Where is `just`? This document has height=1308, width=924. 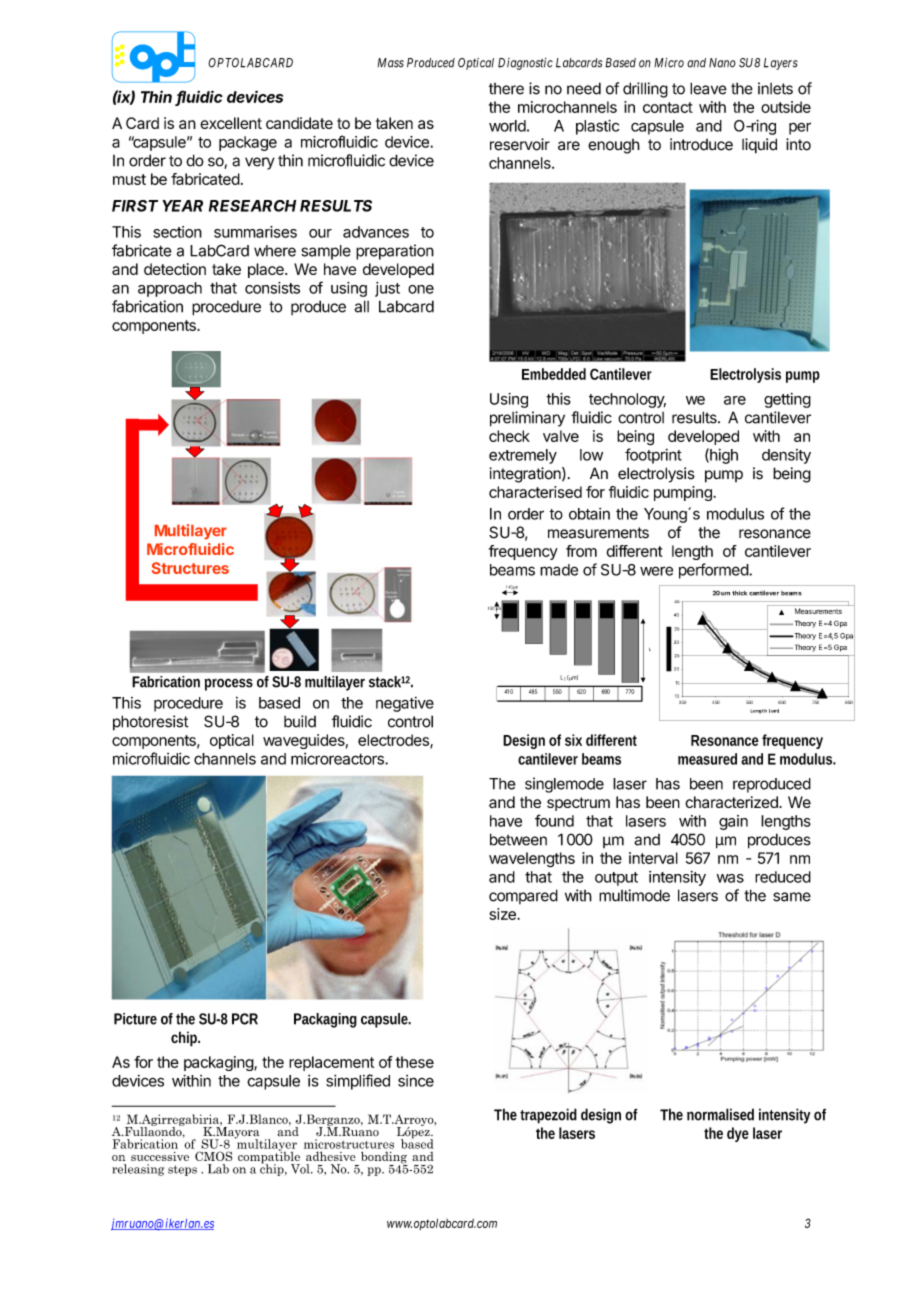
just is located at coordinates (387, 289).
